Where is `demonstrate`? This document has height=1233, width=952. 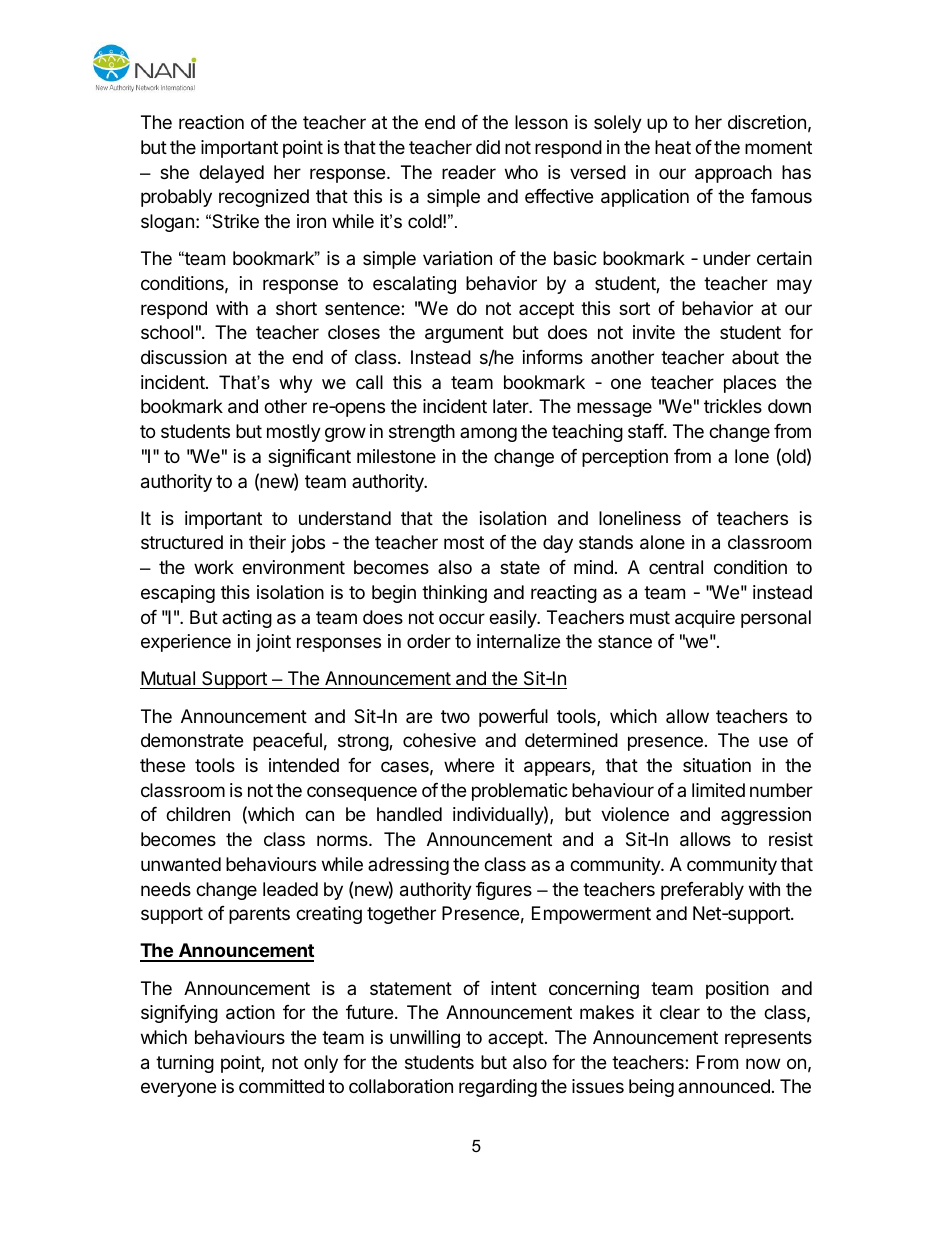
demonstrate is located at coordinates (192, 740).
